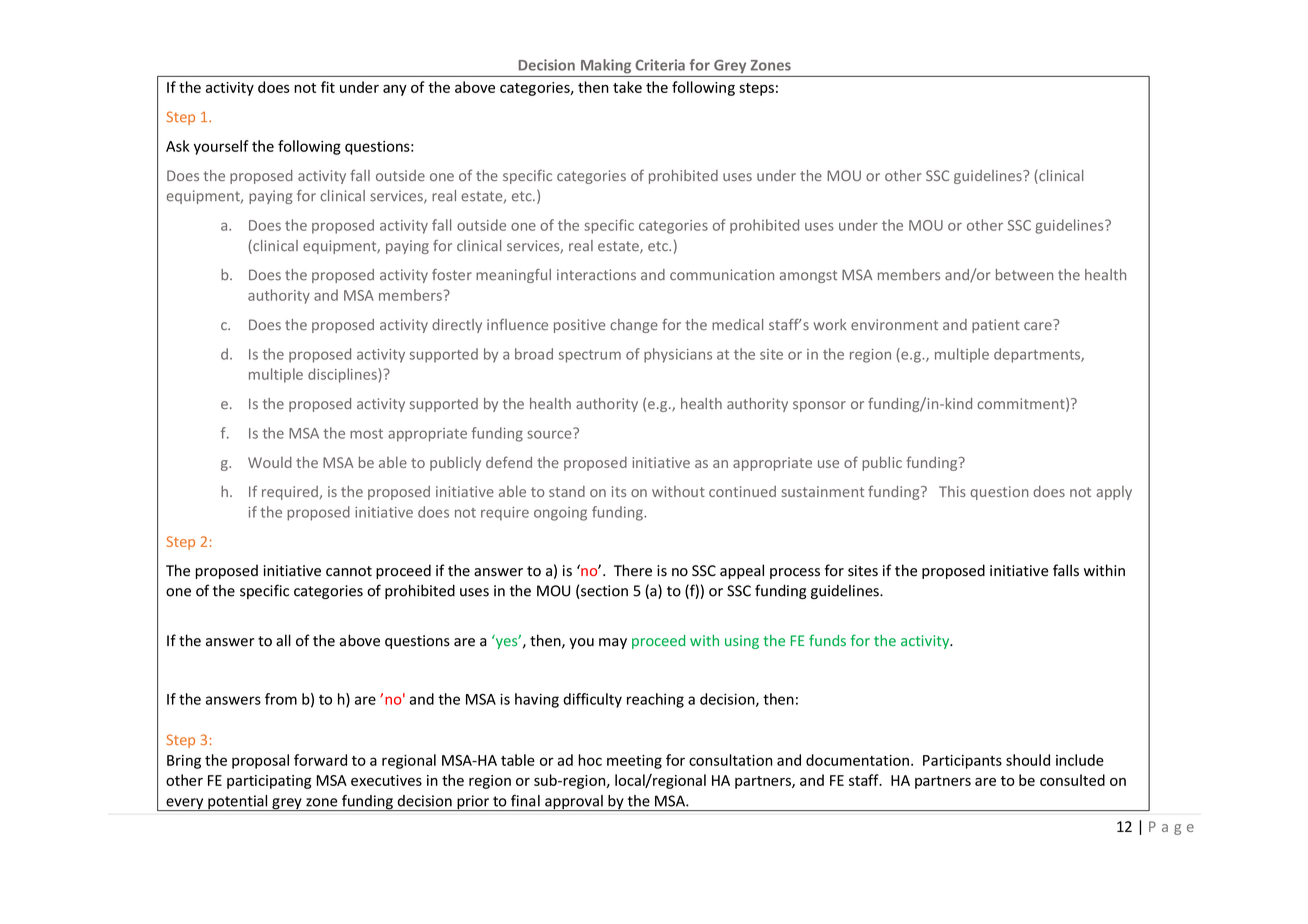  Describe the element at coordinates (328, 87) in the screenshot. I see `fit` at that location.
